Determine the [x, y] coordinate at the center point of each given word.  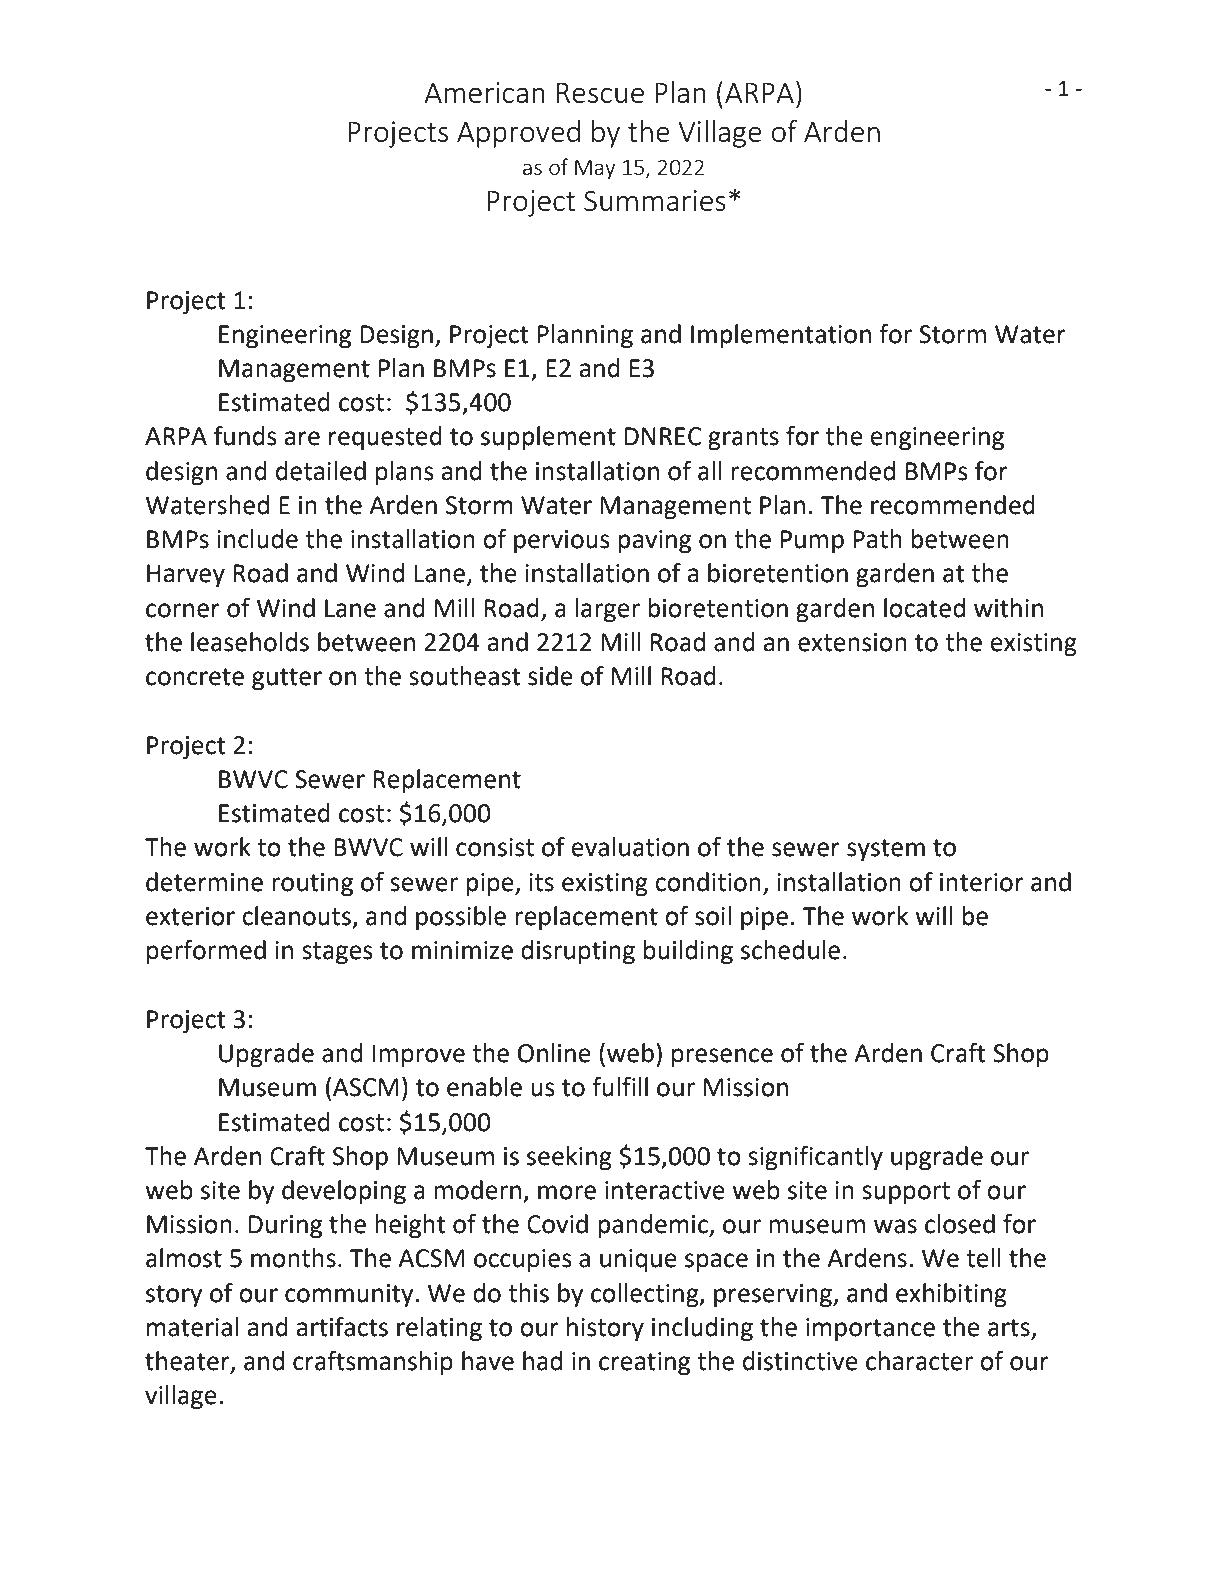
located [924, 608]
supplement [548, 438]
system [886, 850]
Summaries [655, 200]
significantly [815, 1158]
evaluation [630, 847]
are [302, 438]
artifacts [342, 1327]
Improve [419, 1056]
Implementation [781, 336]
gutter [287, 679]
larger [607, 610]
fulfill [620, 1087]
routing [312, 885]
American [484, 92]
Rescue [600, 93]
